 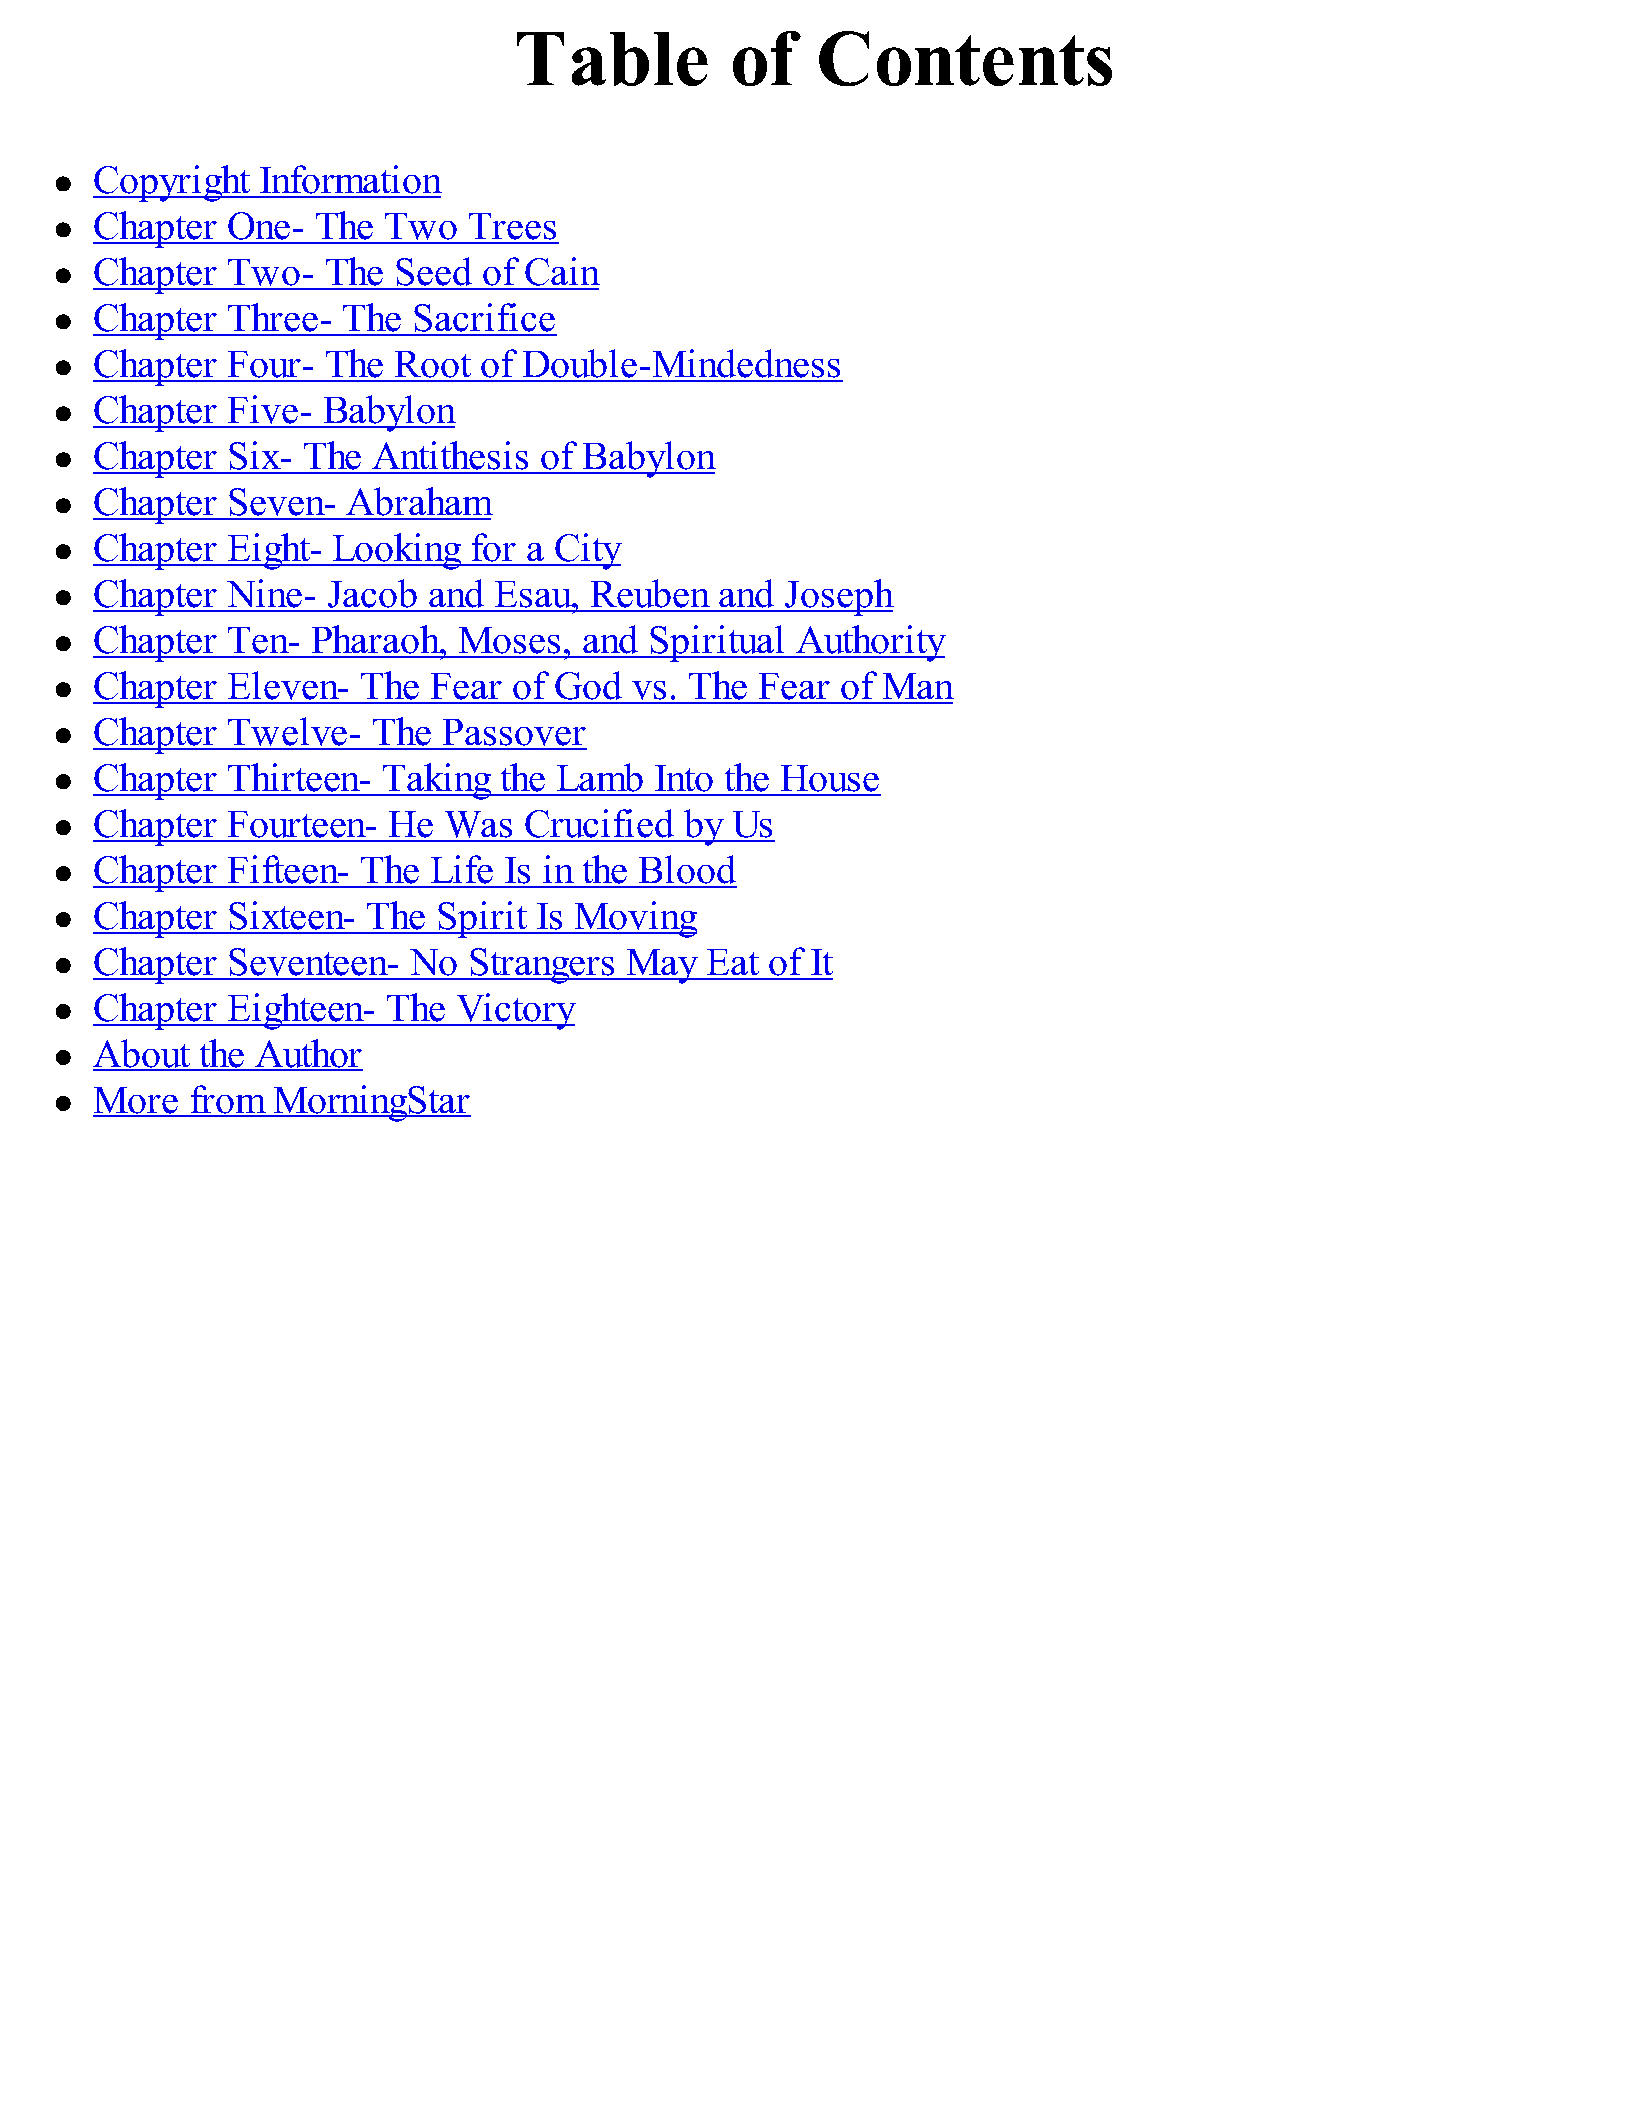 I want to click on Antithesis, so click(x=451, y=457).
